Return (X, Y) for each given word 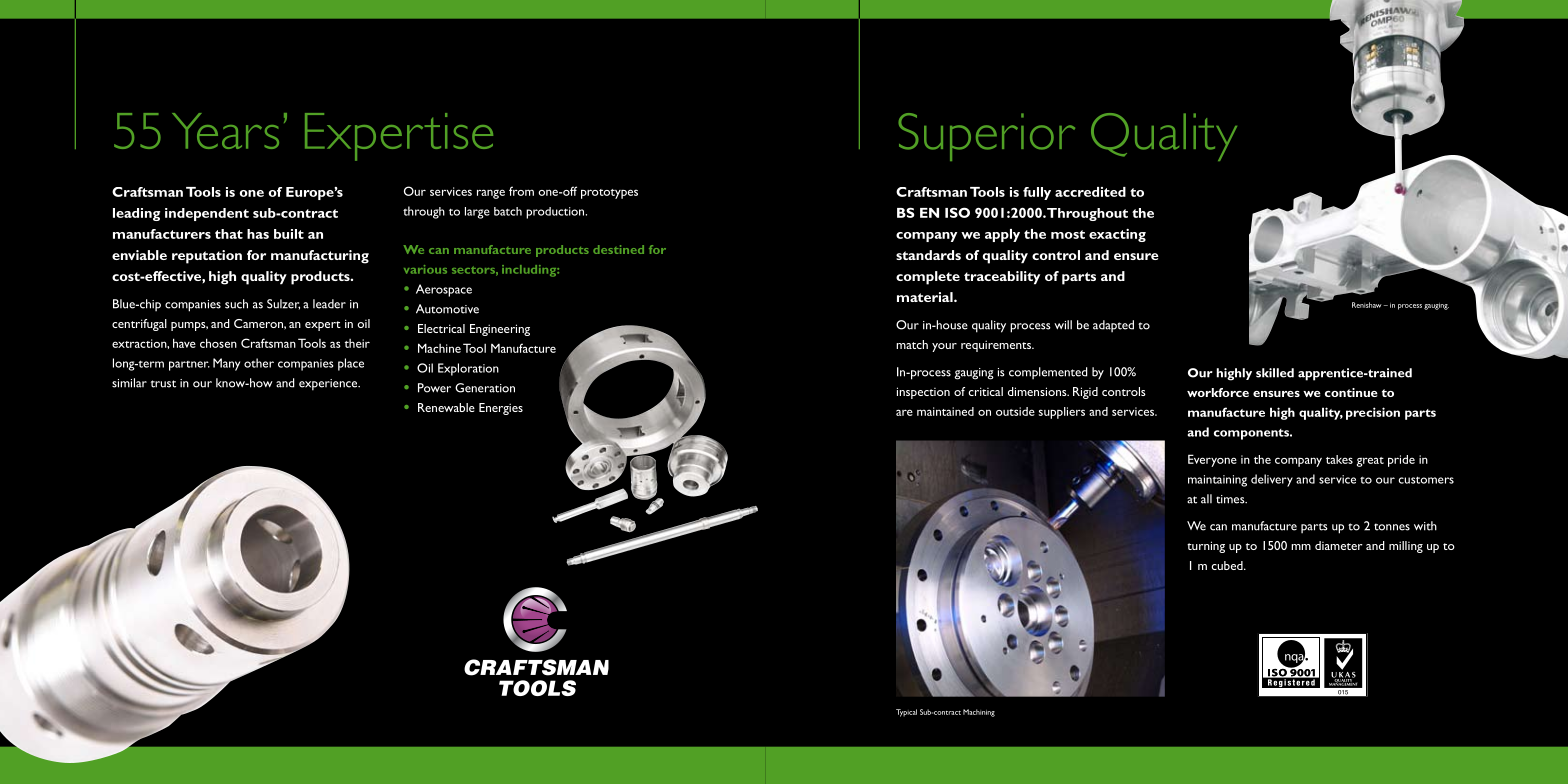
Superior (986, 137)
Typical (906, 713)
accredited (1090, 192)
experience (329, 385)
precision (1373, 413)
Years (225, 131)
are (904, 412)
